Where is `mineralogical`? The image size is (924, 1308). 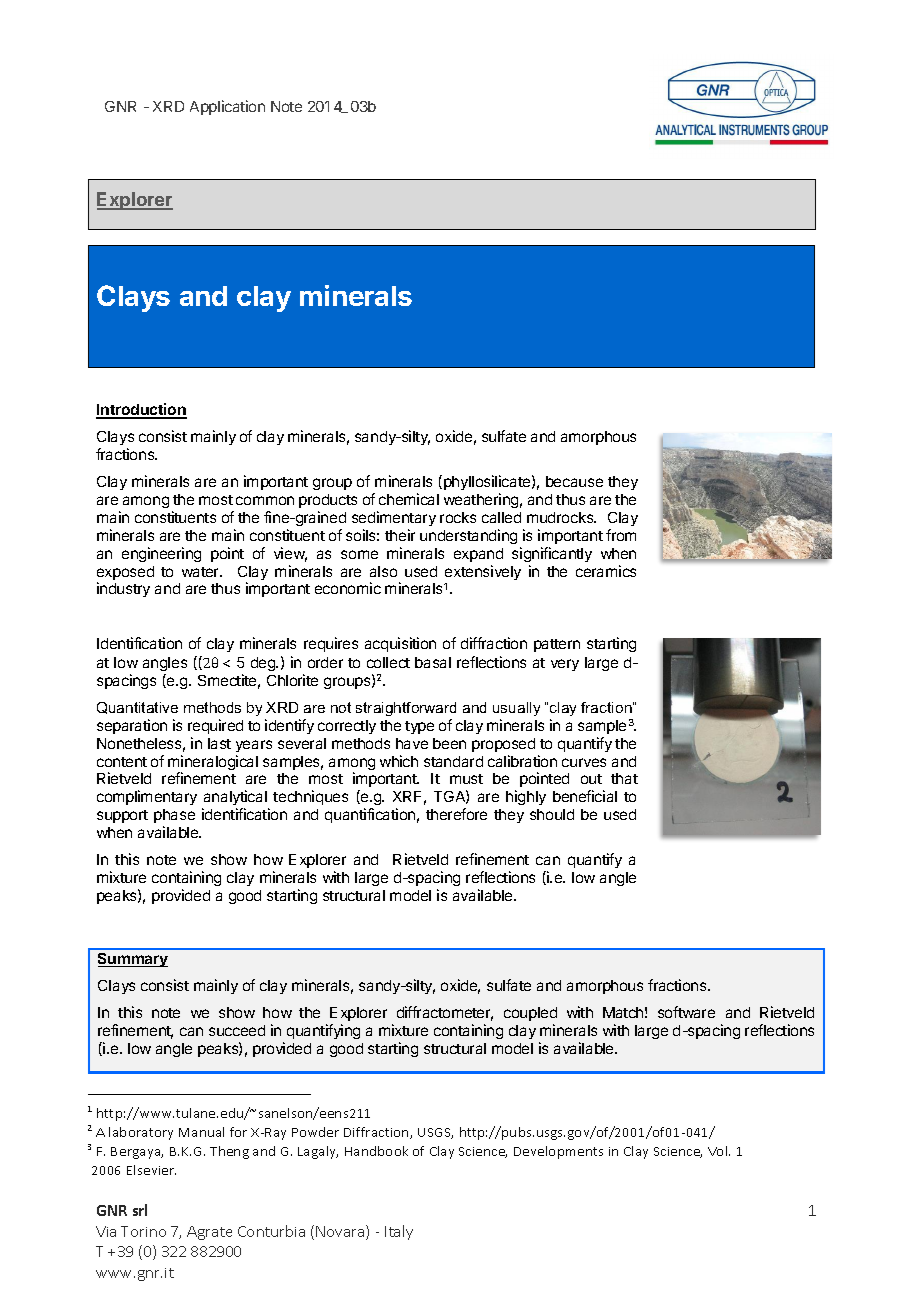 mineralogical is located at coordinates (213, 764).
